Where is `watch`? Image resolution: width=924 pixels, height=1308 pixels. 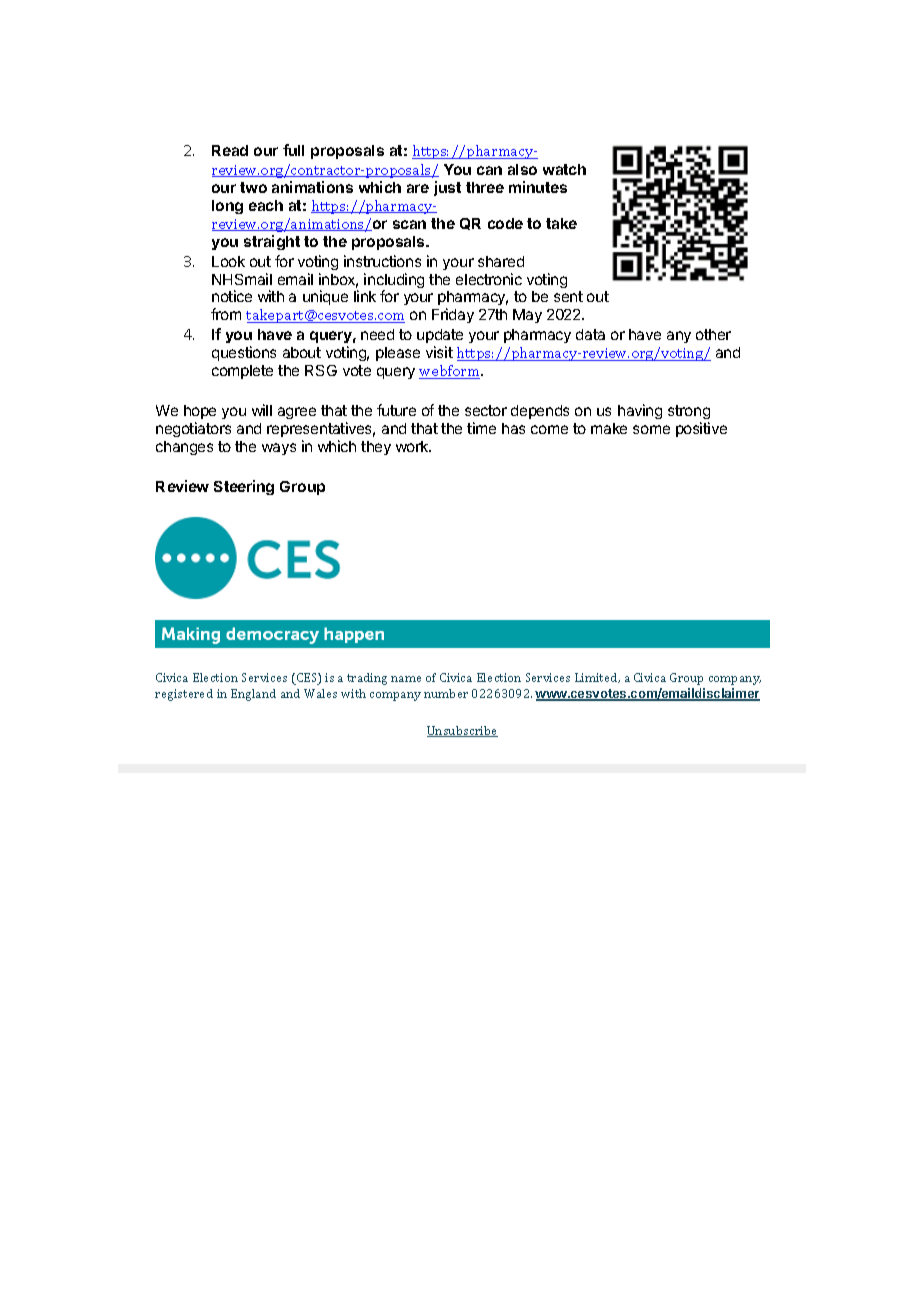 watch is located at coordinates (564, 169).
